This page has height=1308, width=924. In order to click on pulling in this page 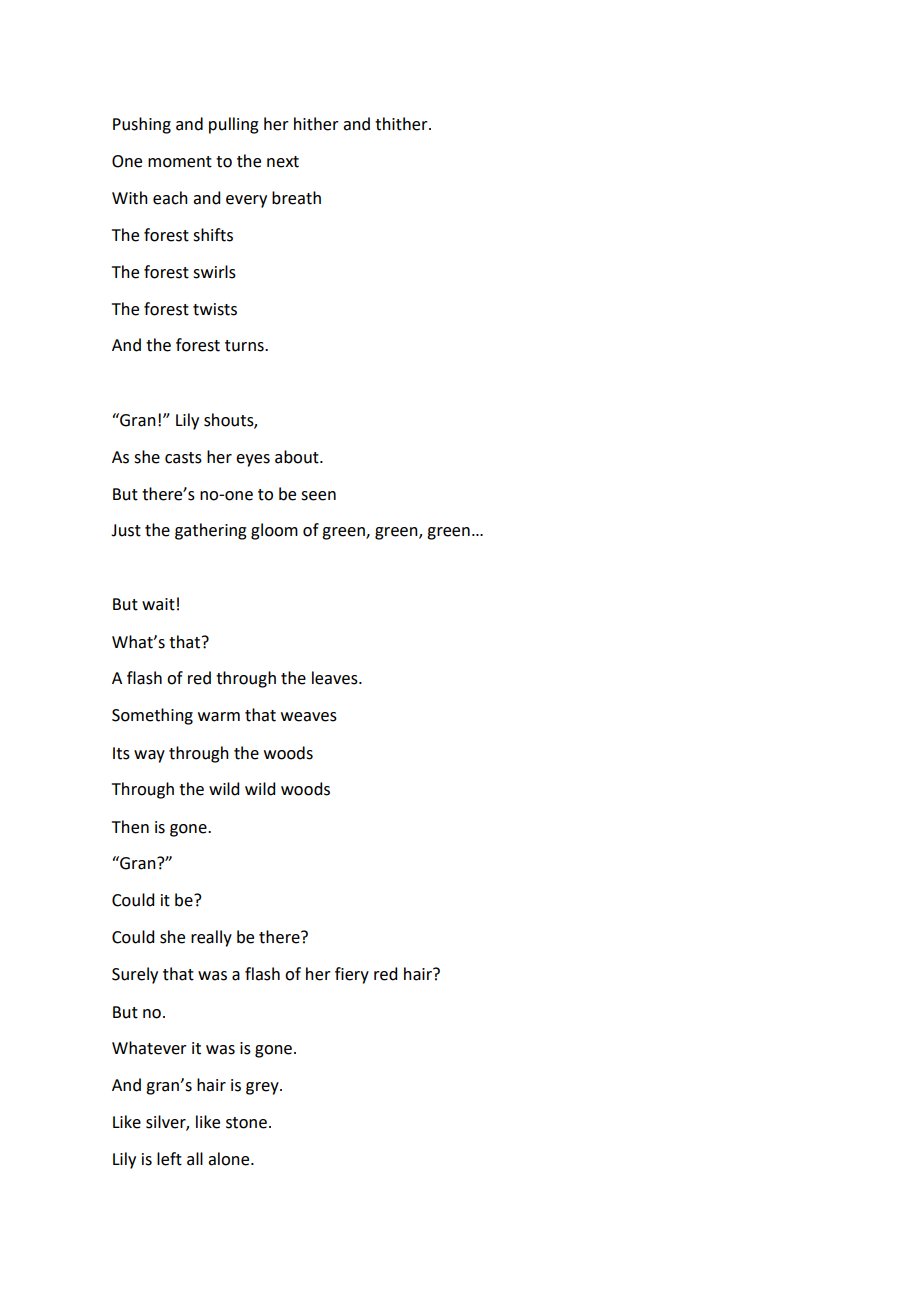, I will do `click(234, 125)`.
